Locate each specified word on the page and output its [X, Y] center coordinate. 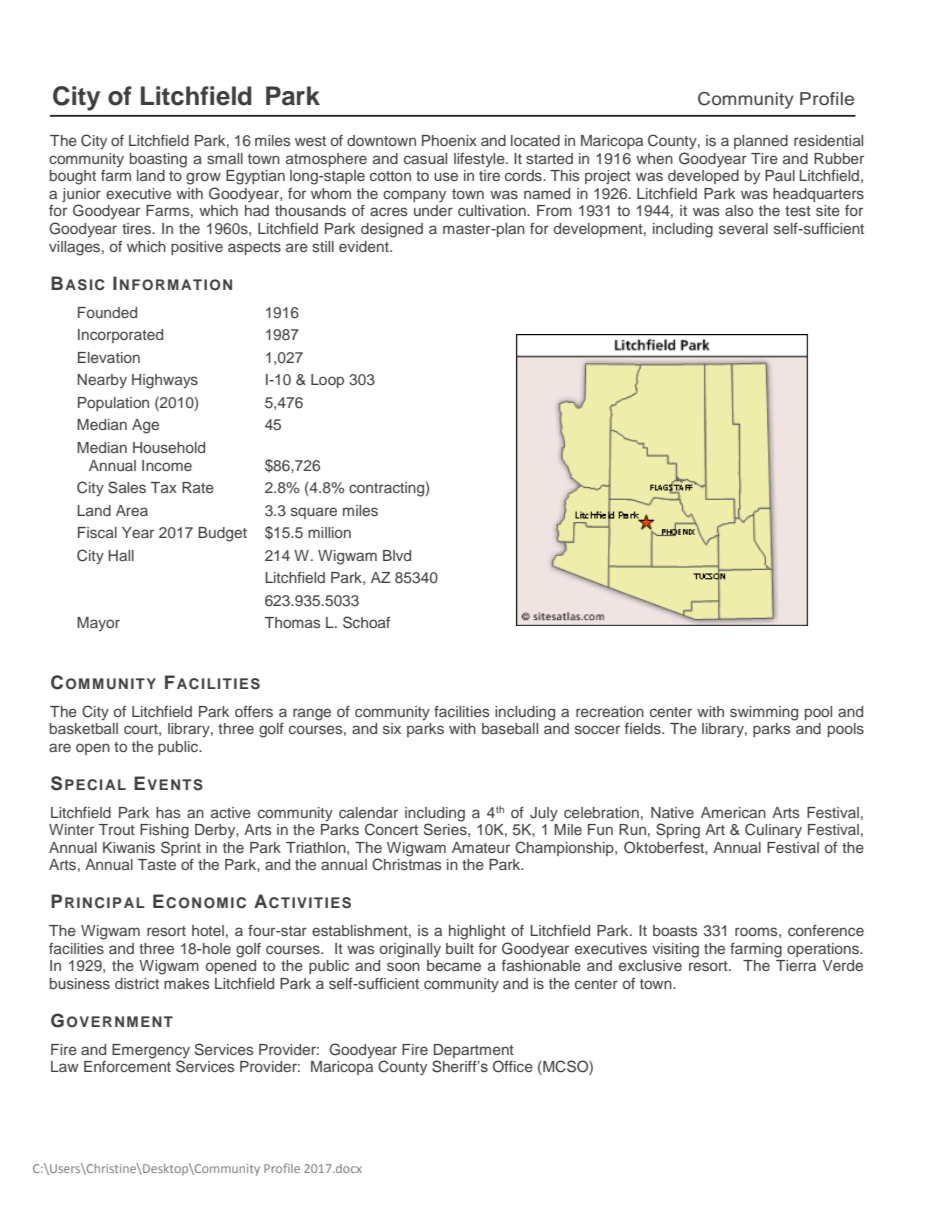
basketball [84, 728]
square [314, 513]
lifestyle [480, 160]
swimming [764, 713]
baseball [510, 728]
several [743, 228]
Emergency [151, 1052]
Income [167, 465]
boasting [158, 160]
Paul [780, 175]
